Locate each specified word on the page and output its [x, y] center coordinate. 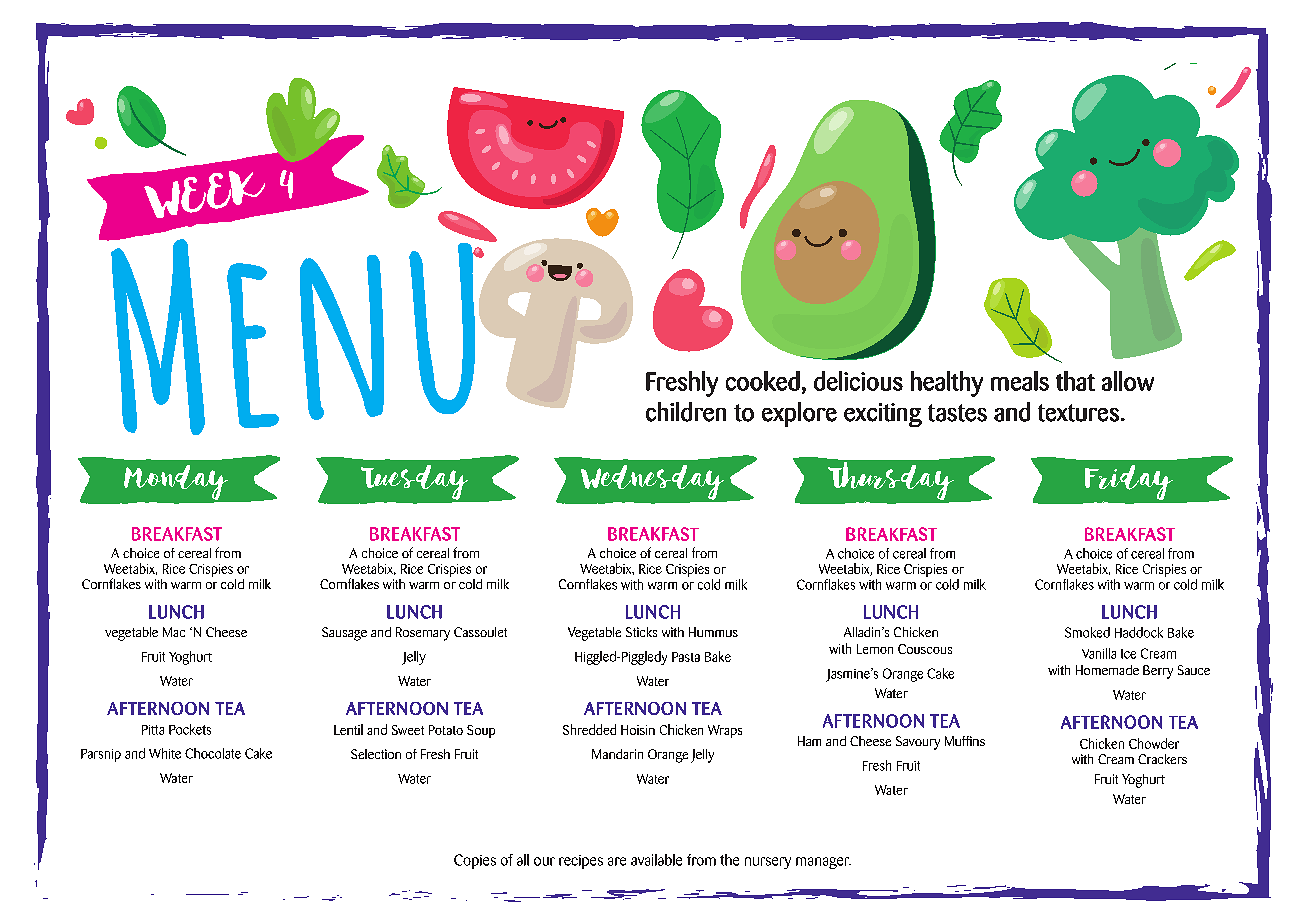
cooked [763, 381]
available [656, 860]
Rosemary [423, 634]
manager [823, 863]
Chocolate [213, 753]
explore [799, 414]
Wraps [725, 731]
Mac [174, 632]
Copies [475, 861]
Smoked [1087, 632]
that [1075, 381]
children [686, 412]
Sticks [641, 632]
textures [1078, 413]
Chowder [1154, 743]
